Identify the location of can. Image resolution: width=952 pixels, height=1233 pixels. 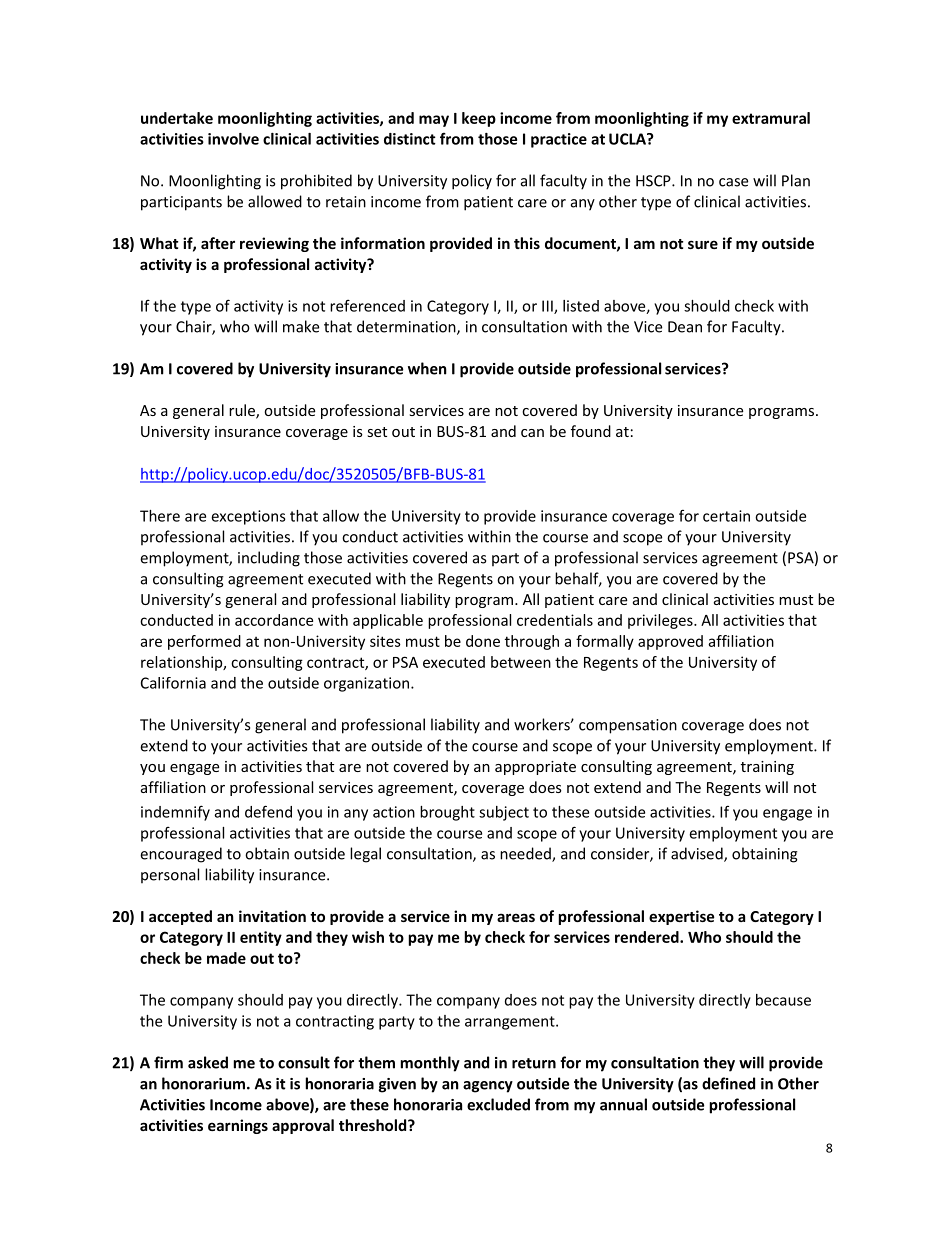
(532, 433).
